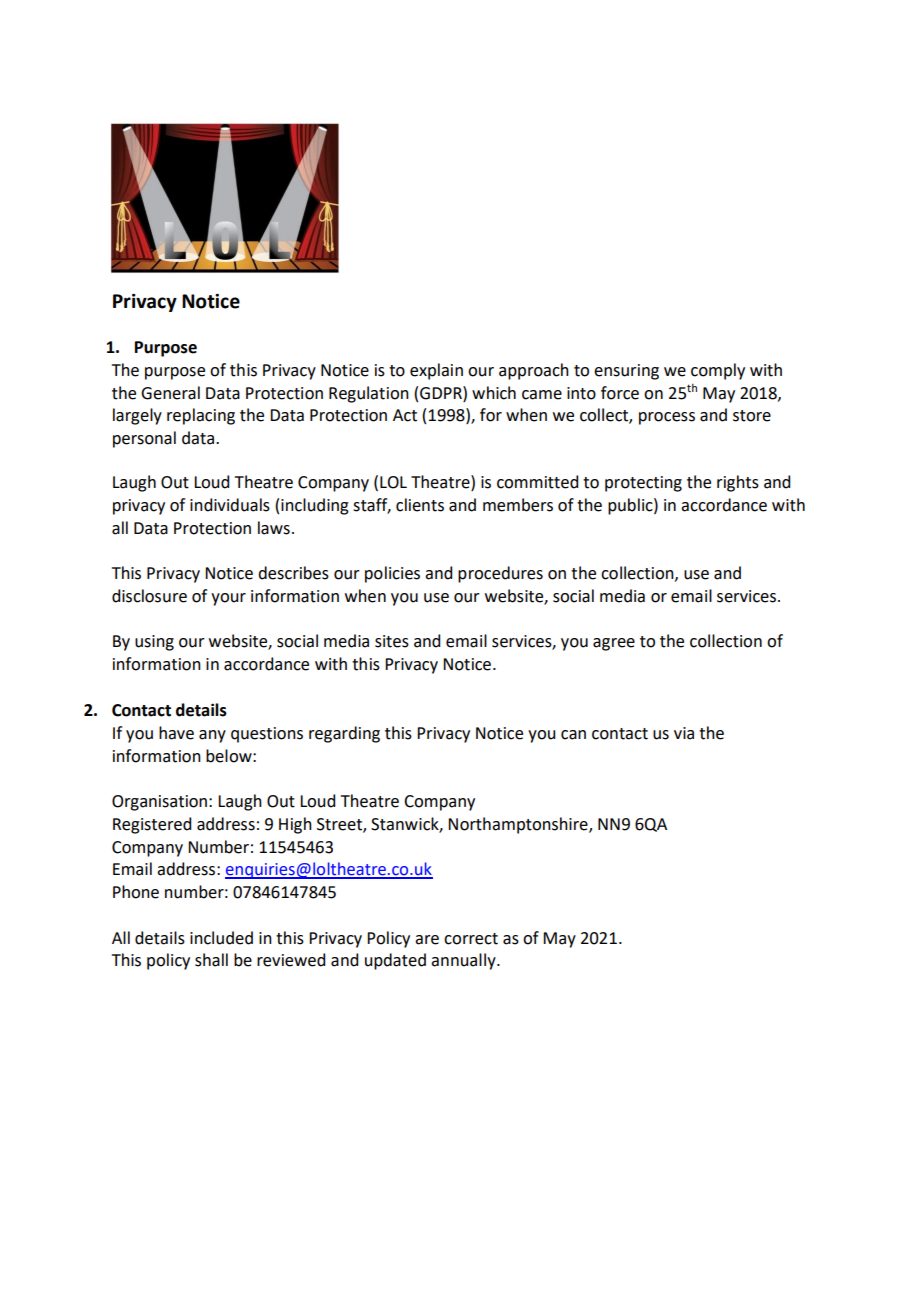  Describe the element at coordinates (420, 505) in the screenshot. I see `clients` at that location.
